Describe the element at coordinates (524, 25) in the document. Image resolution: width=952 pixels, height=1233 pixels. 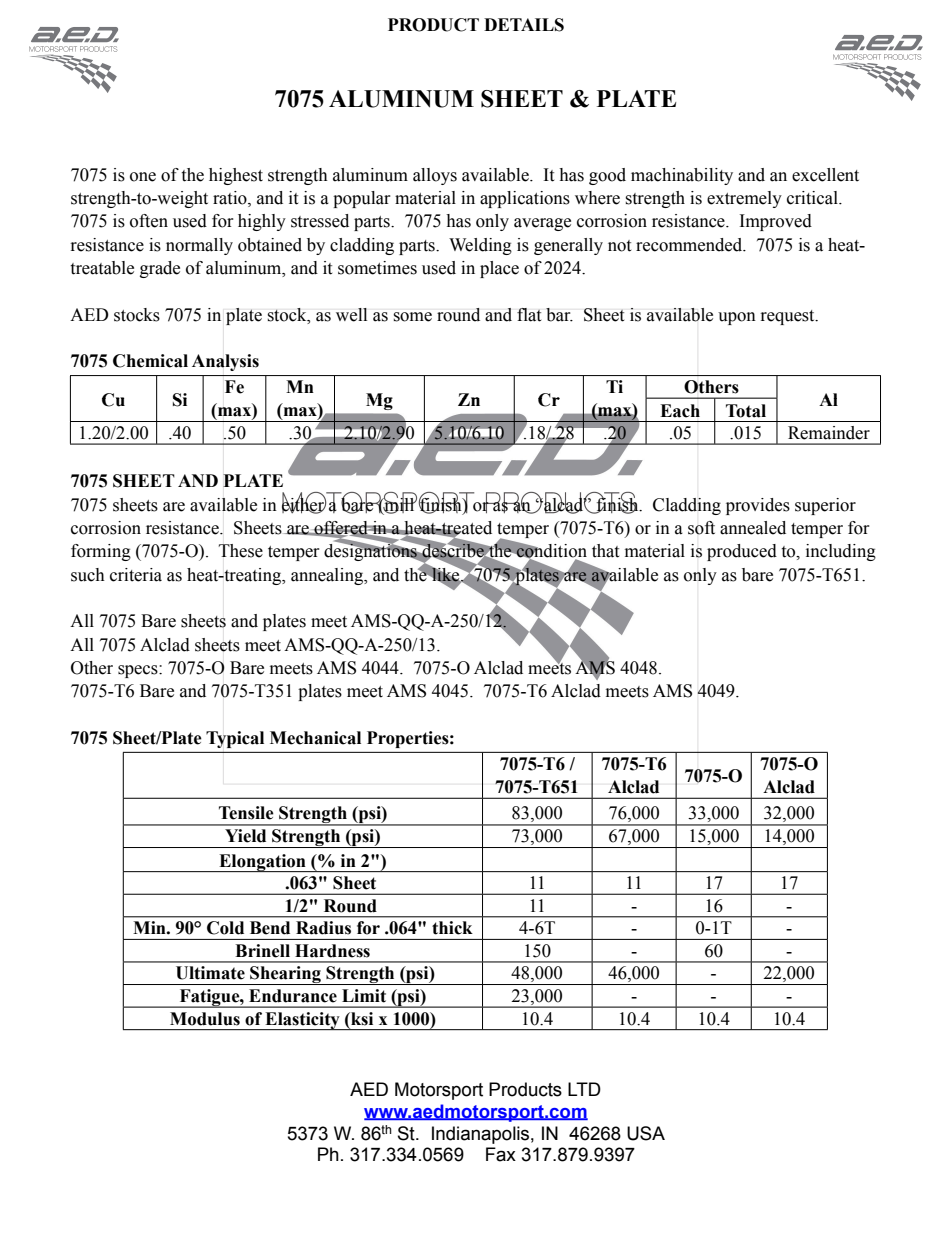
I see `DETAILS` at that location.
